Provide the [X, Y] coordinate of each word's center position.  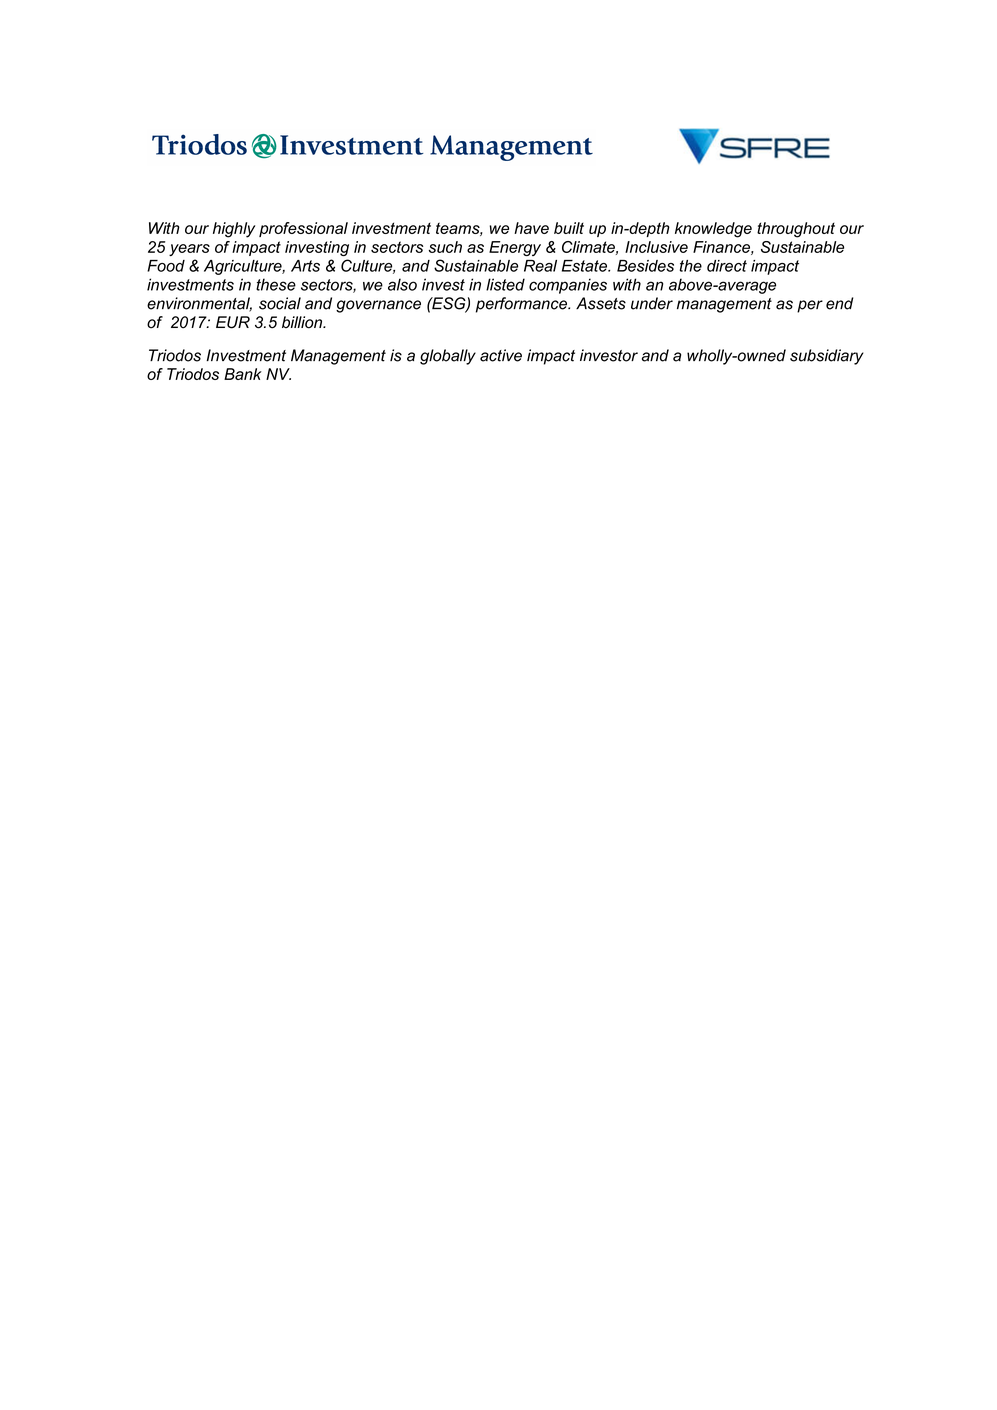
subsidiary [827, 357]
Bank [243, 374]
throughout [796, 230]
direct [727, 266]
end [839, 303]
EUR [233, 322]
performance [522, 305]
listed [505, 284]
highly [234, 230]
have [531, 228]
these [276, 284]
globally [448, 357]
